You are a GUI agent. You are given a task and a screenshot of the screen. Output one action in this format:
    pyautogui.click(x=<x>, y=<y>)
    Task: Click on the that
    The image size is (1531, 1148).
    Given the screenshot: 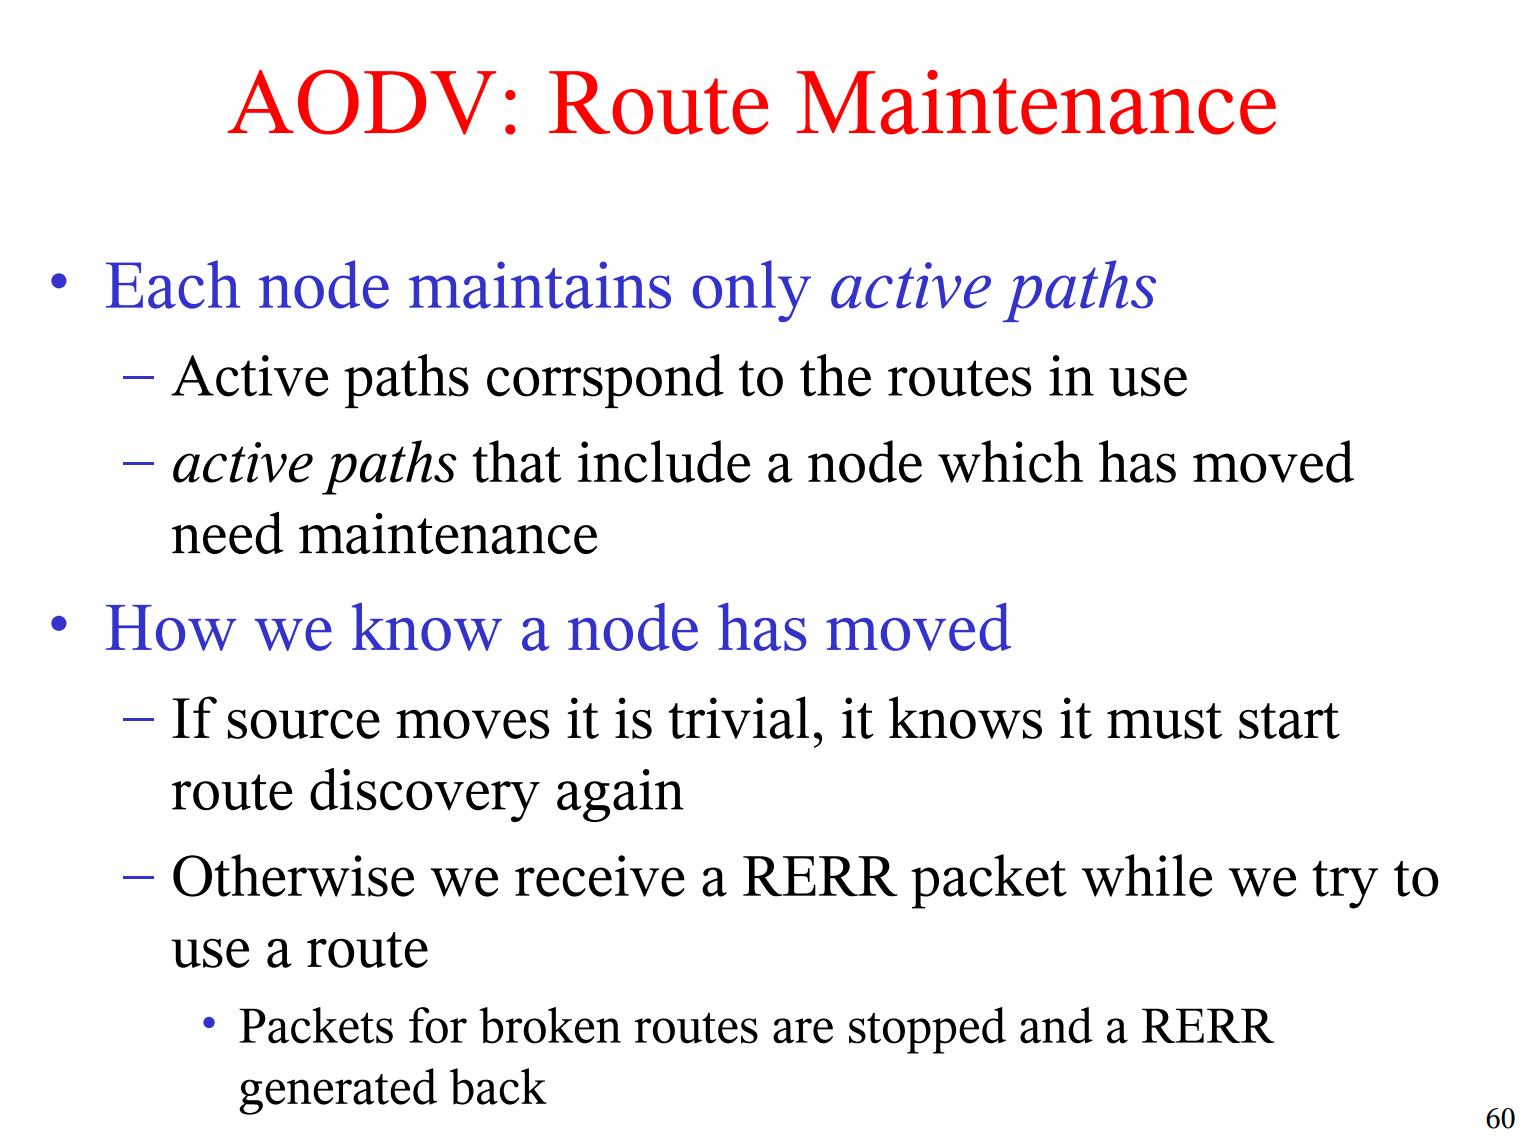 What is the action you would take?
    pyautogui.click(x=517, y=461)
